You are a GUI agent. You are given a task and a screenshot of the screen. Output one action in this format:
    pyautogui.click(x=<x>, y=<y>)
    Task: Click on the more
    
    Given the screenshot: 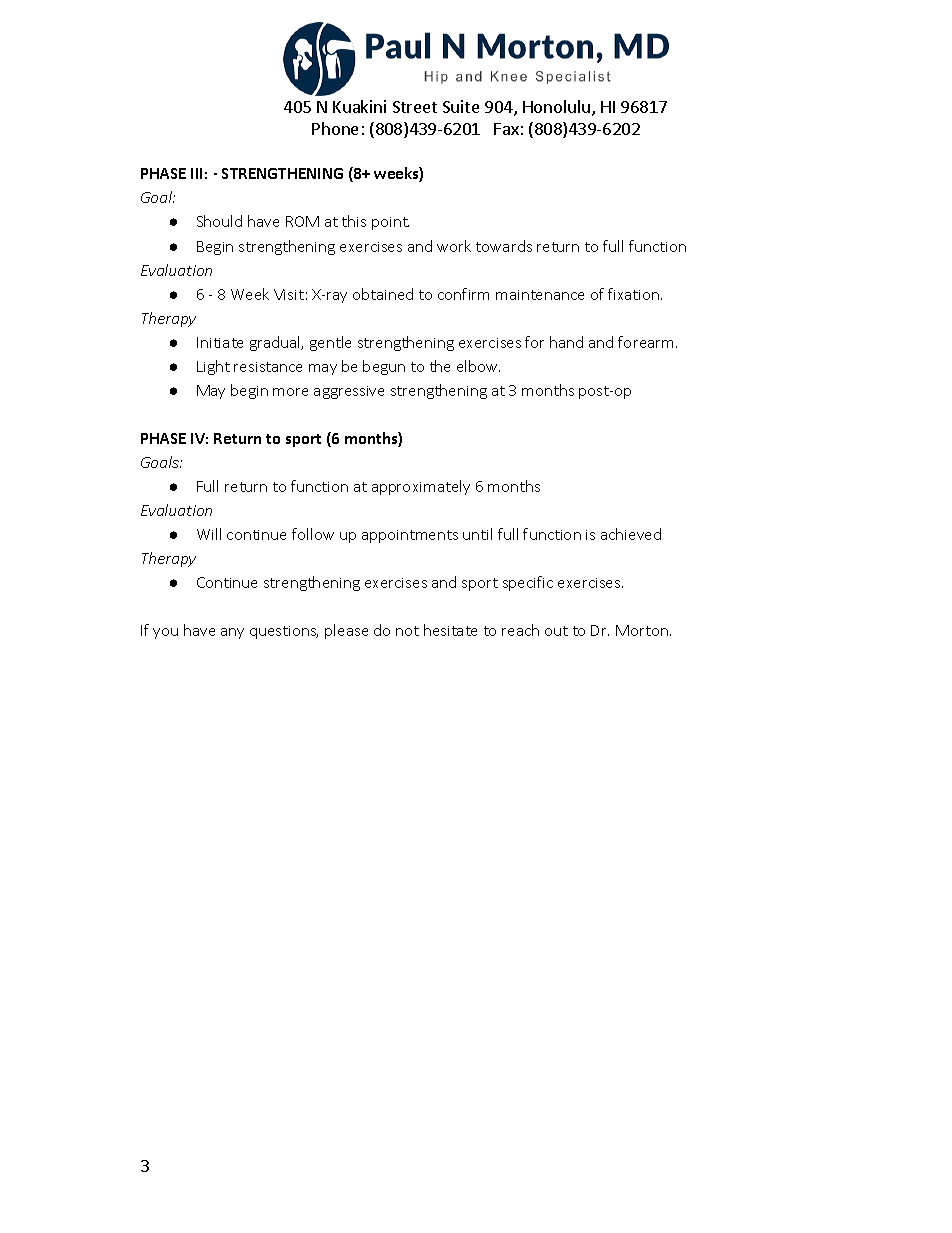 What is the action you would take?
    pyautogui.click(x=290, y=392)
